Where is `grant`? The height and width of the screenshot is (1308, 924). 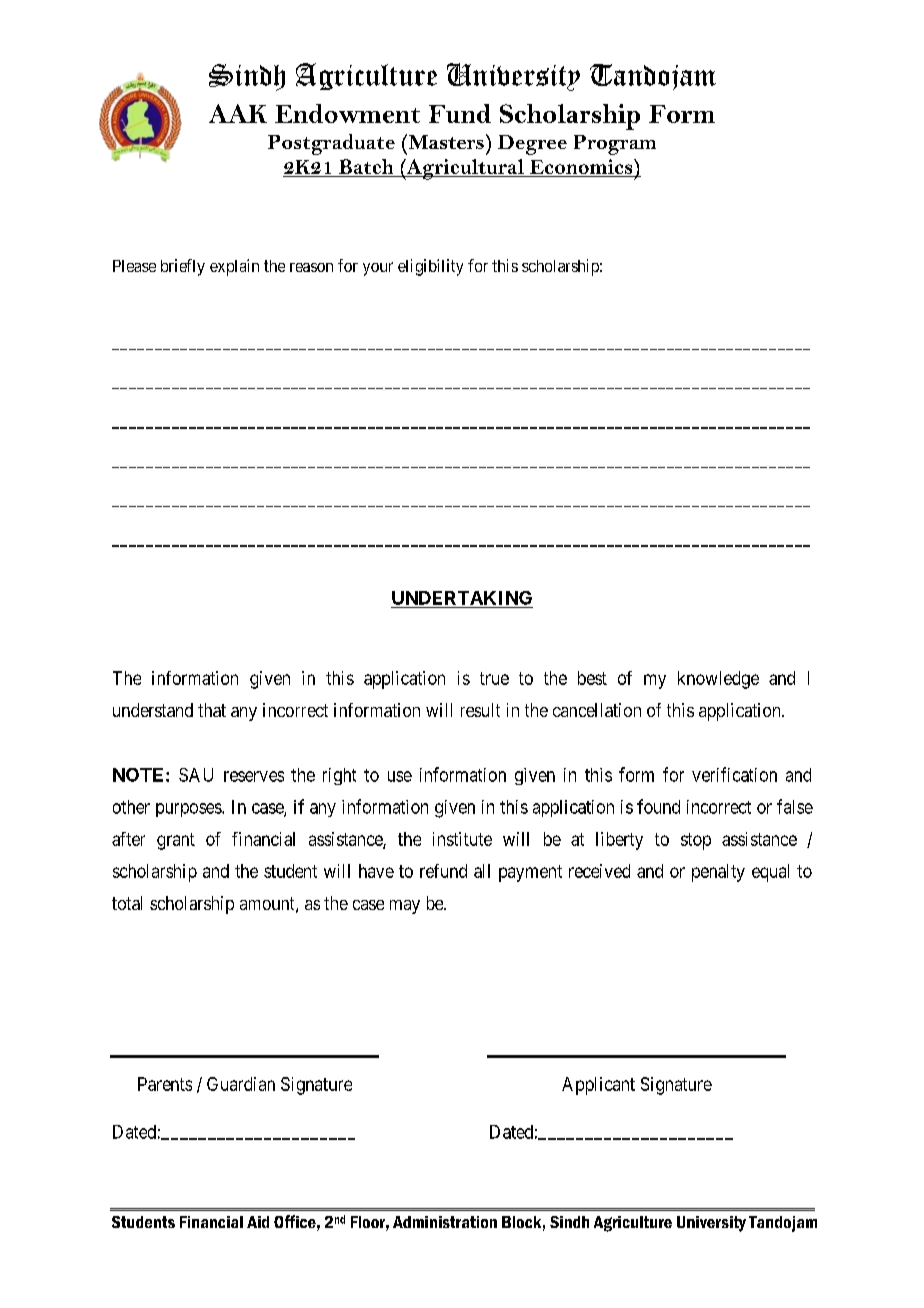 grant is located at coordinates (176, 841).
